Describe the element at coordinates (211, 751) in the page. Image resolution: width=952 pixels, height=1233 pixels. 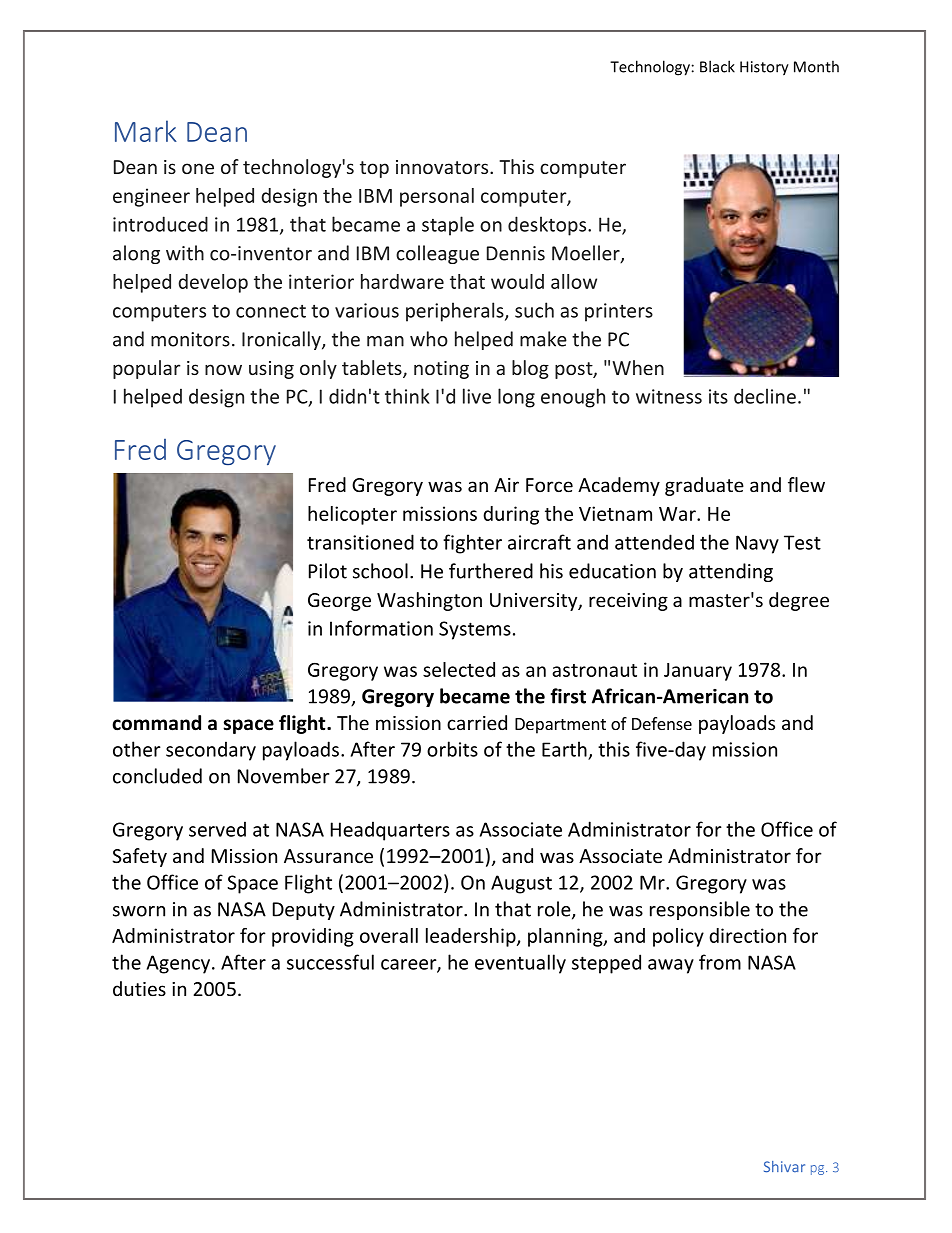
I see `secondary` at that location.
